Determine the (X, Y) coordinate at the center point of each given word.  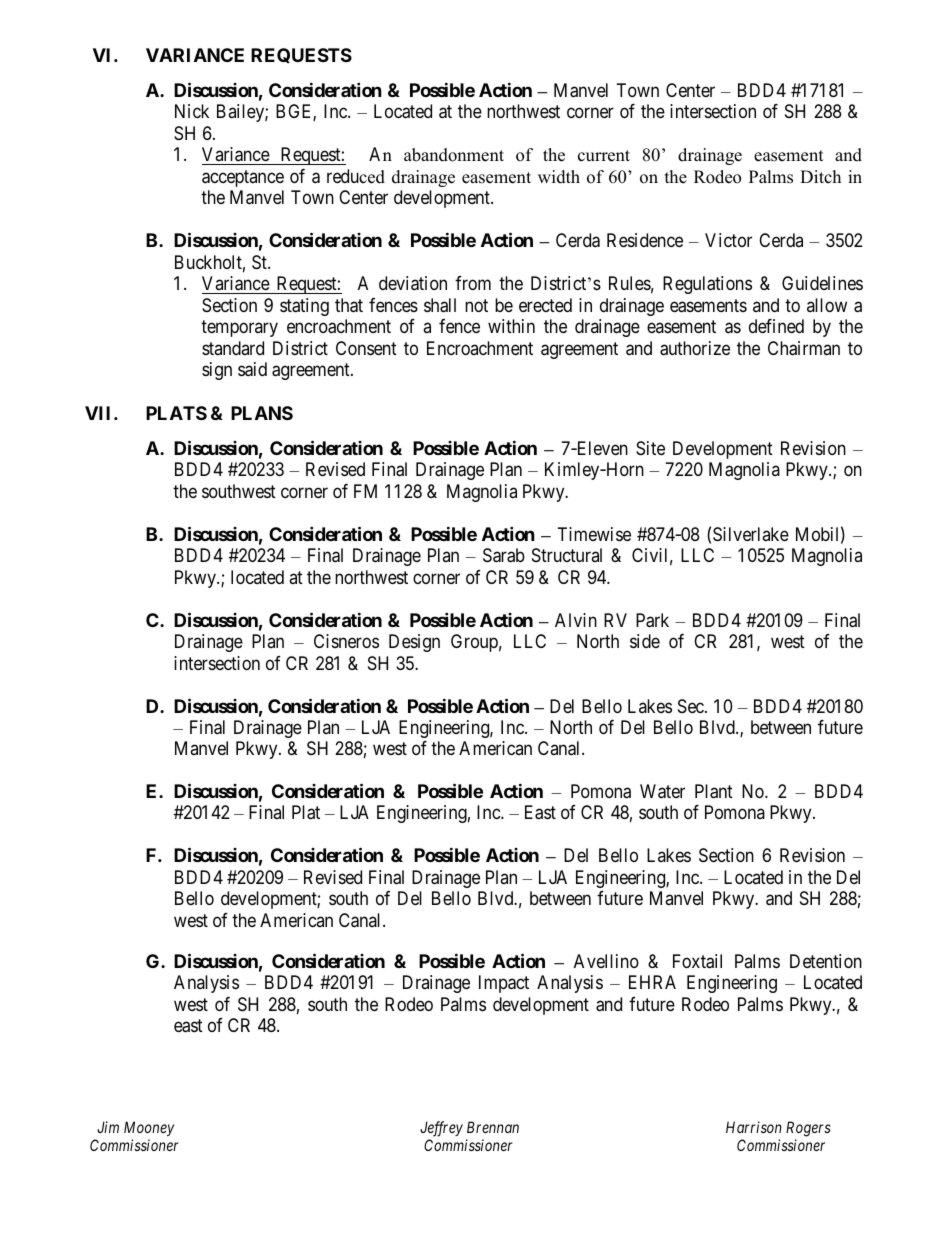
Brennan (493, 1127)
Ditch (820, 177)
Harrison (754, 1127)
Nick (192, 111)
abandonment (454, 155)
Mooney (149, 1128)
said (252, 369)
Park (652, 620)
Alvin (576, 620)
